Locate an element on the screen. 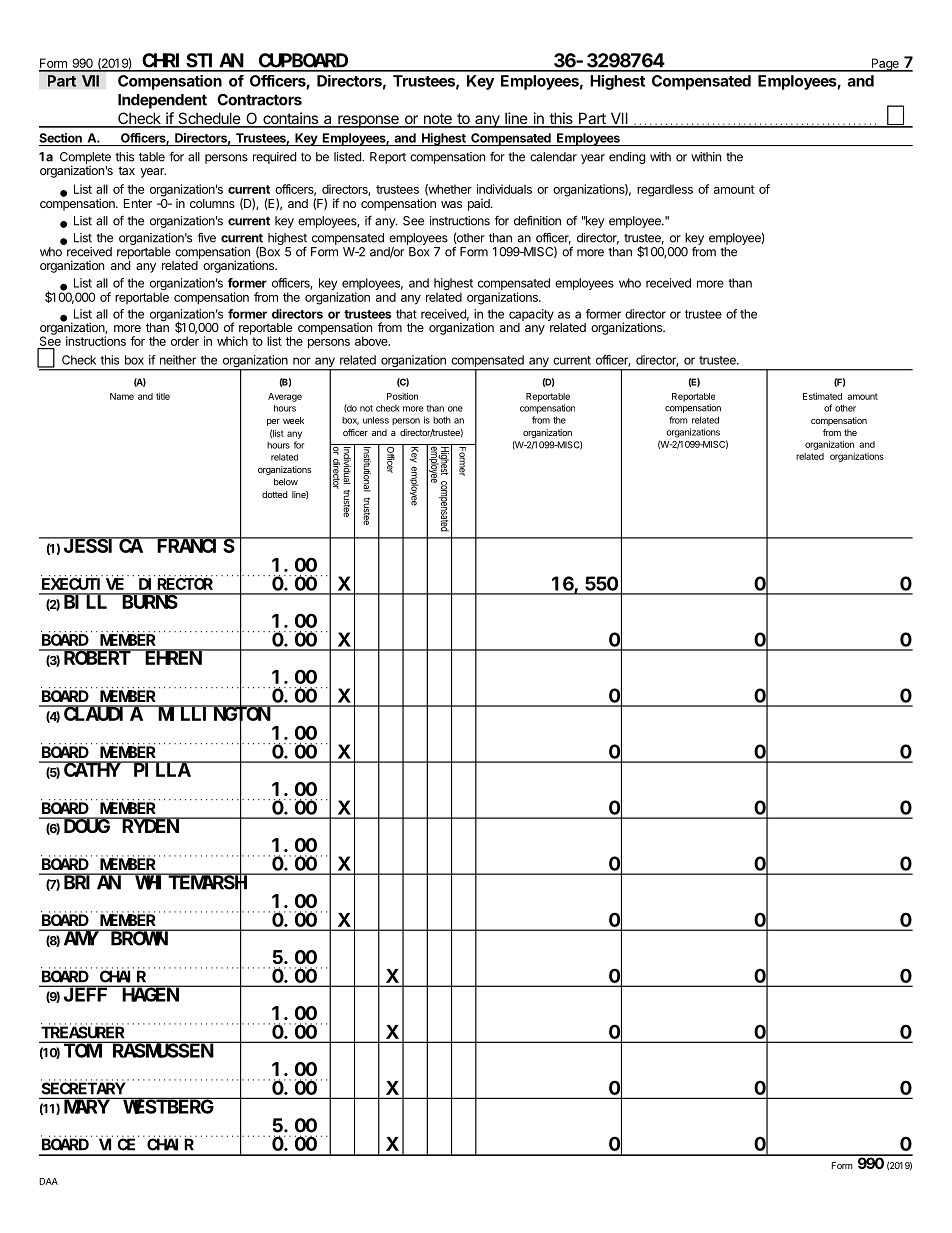 The image size is (952, 1233). note is located at coordinates (437, 120).
